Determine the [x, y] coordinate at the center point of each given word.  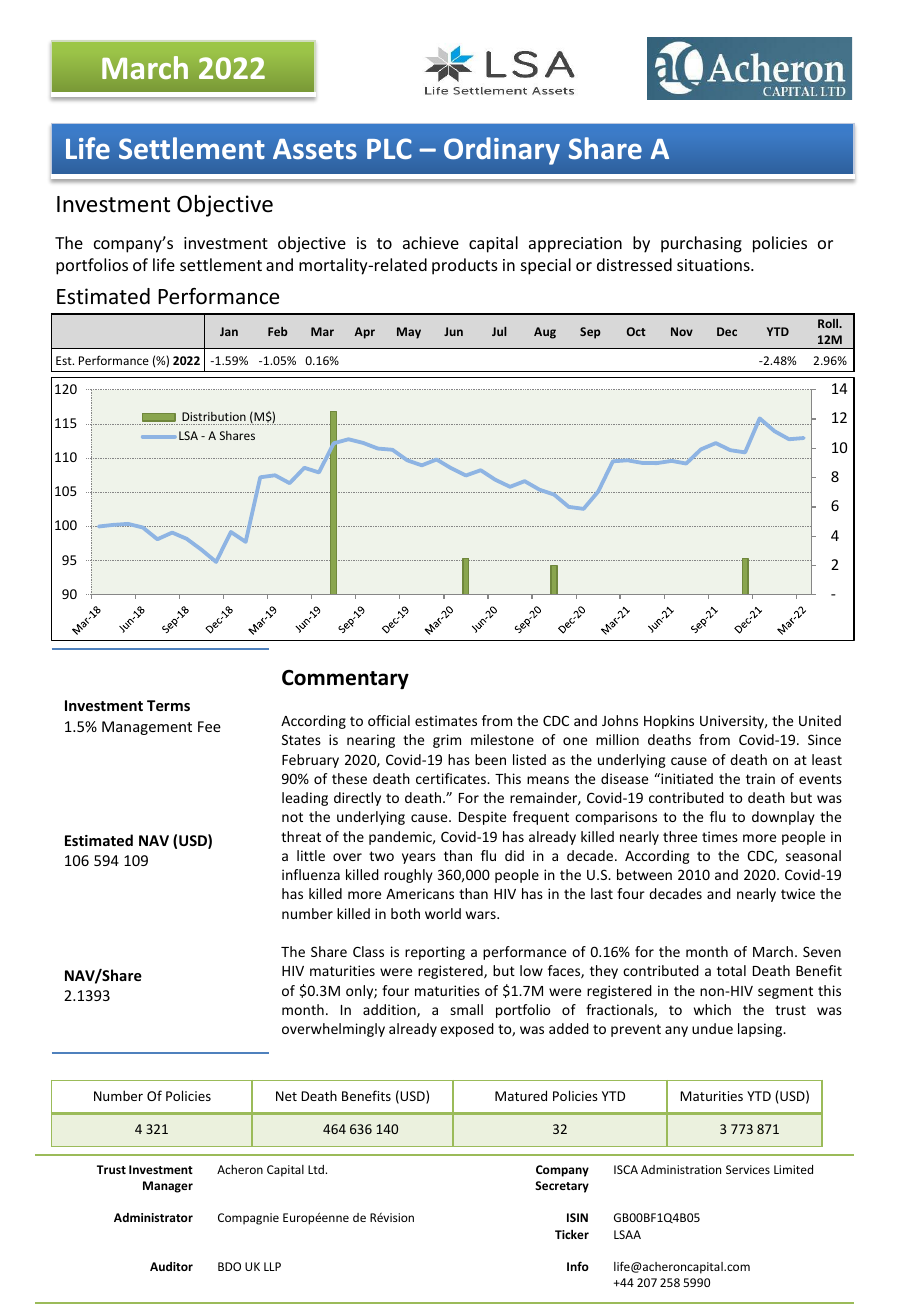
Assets [315, 149]
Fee [209, 726]
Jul [499, 331]
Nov [682, 331]
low [531, 970]
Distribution [214, 416]
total [731, 970]
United [820, 720]
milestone [502, 739]
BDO [229, 1266]
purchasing [701, 244]
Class [368, 951]
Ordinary [502, 151]
